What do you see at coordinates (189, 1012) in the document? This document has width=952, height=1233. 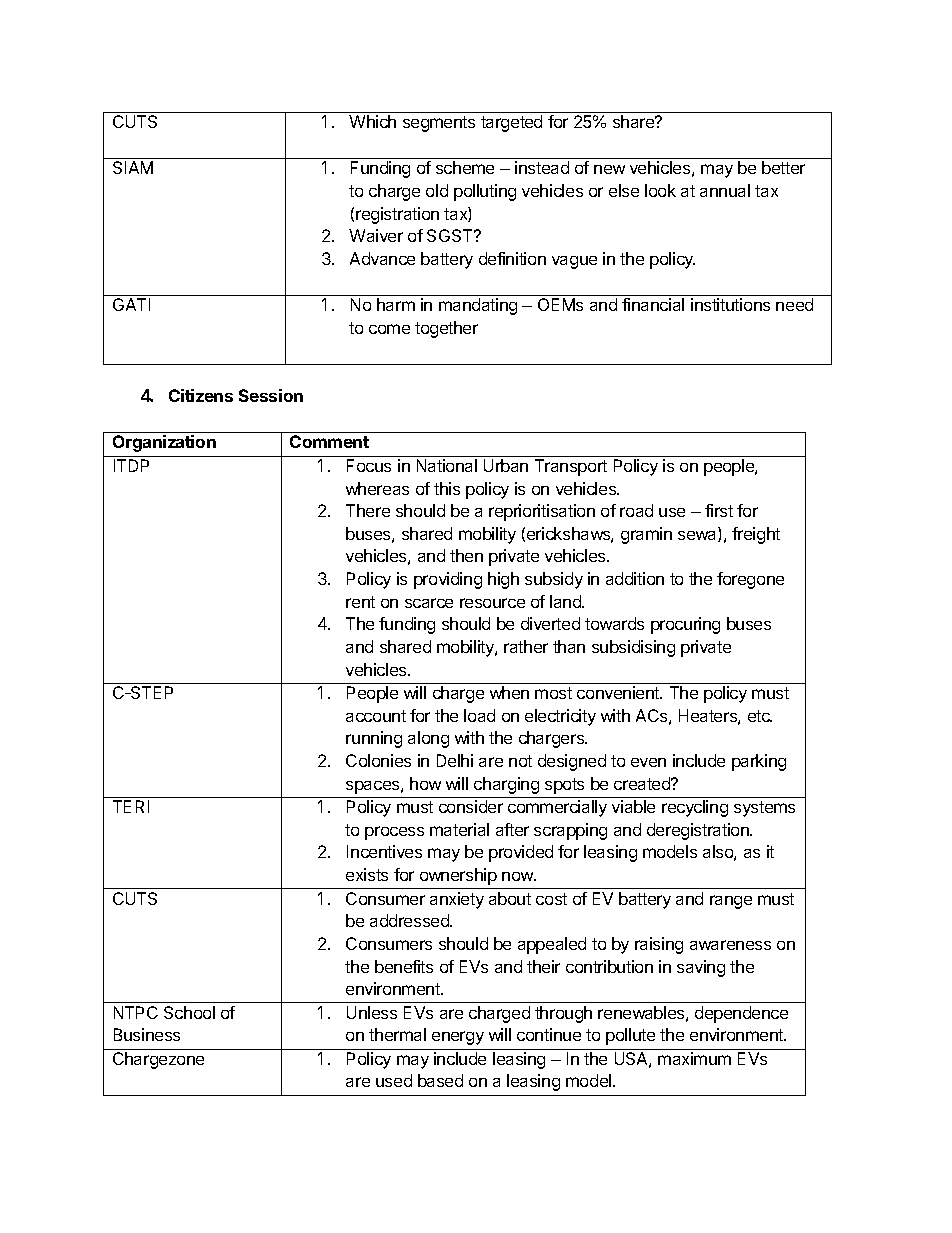 I see `School` at bounding box center [189, 1012].
